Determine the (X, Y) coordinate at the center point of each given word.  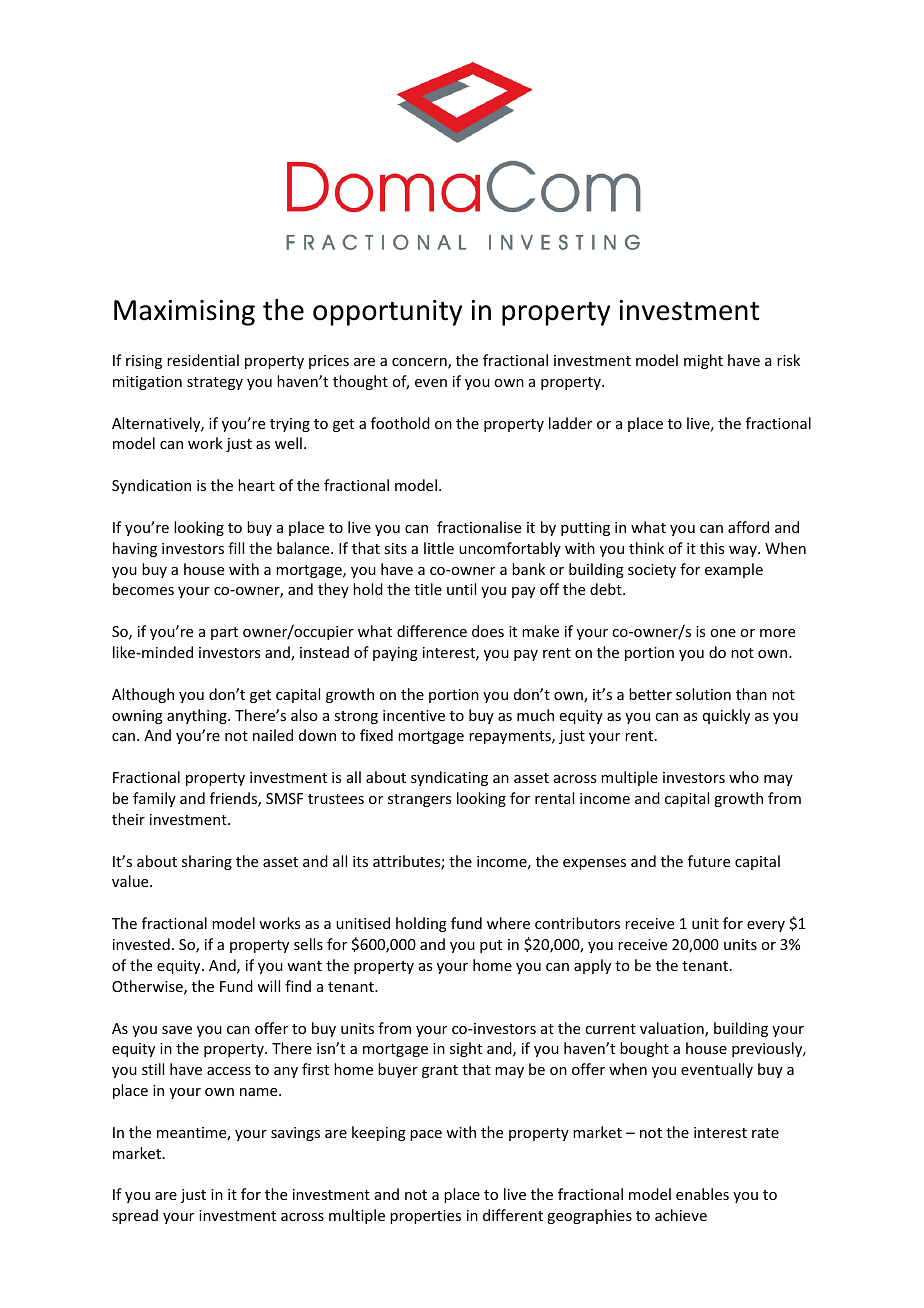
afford (748, 527)
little (439, 548)
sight (466, 1049)
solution (703, 694)
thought (360, 382)
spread (135, 1216)
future (709, 861)
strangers (419, 800)
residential (203, 360)
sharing (207, 862)
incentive (414, 715)
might (703, 361)
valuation (673, 1029)
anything (198, 716)
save (177, 1030)
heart (256, 485)
